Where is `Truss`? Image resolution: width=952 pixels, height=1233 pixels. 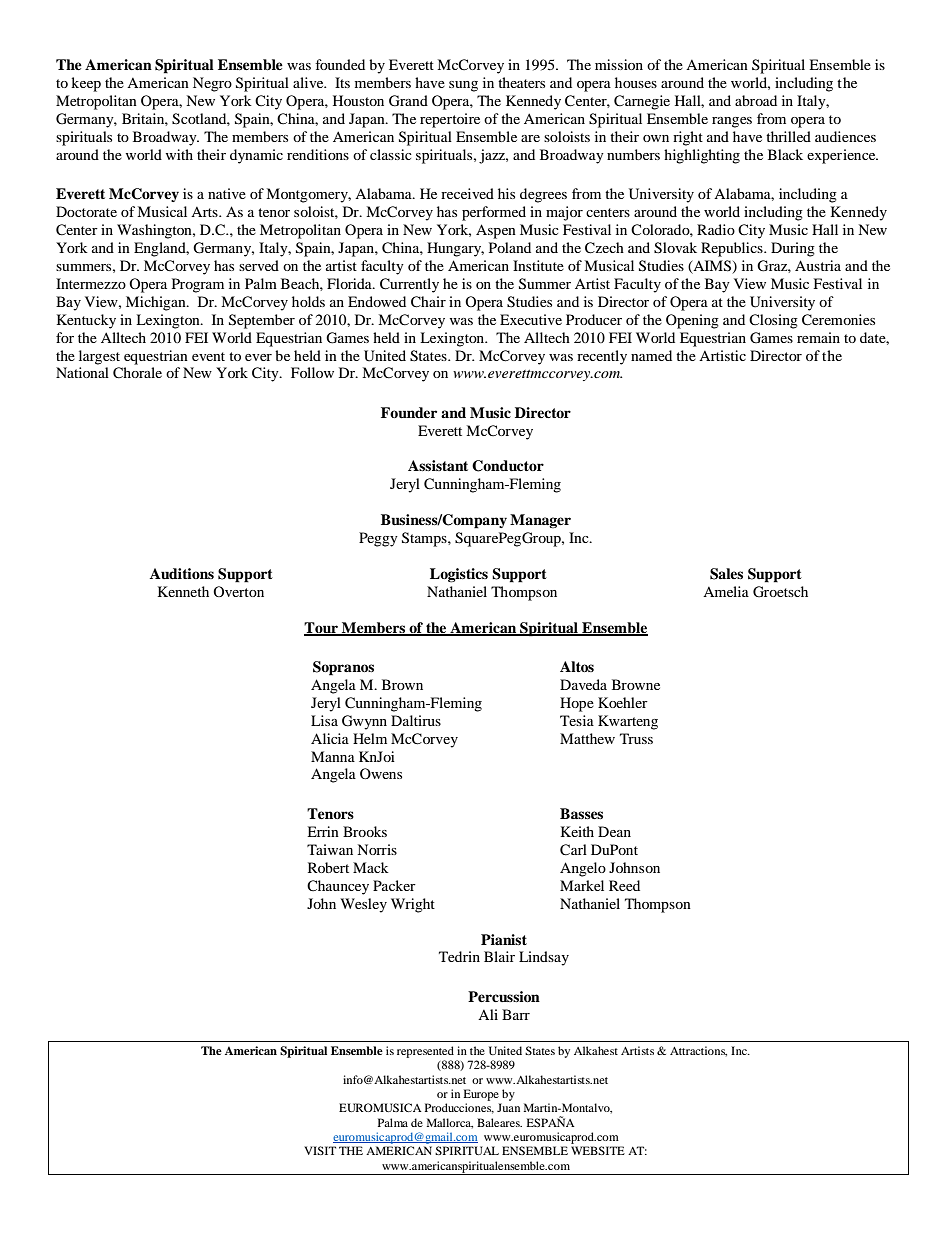 Truss is located at coordinates (636, 738).
